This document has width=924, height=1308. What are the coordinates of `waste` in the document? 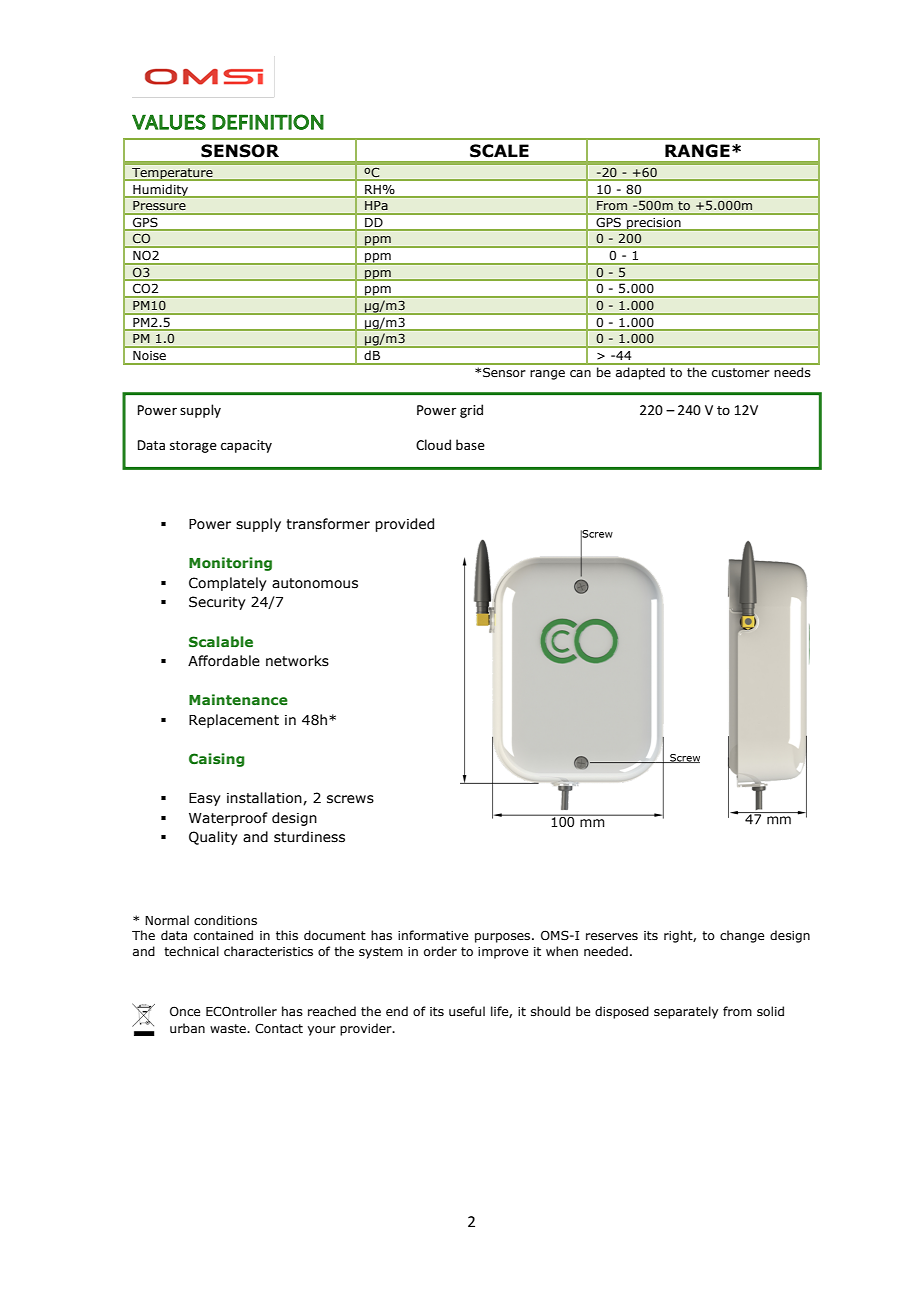 It's located at (229, 1028).
